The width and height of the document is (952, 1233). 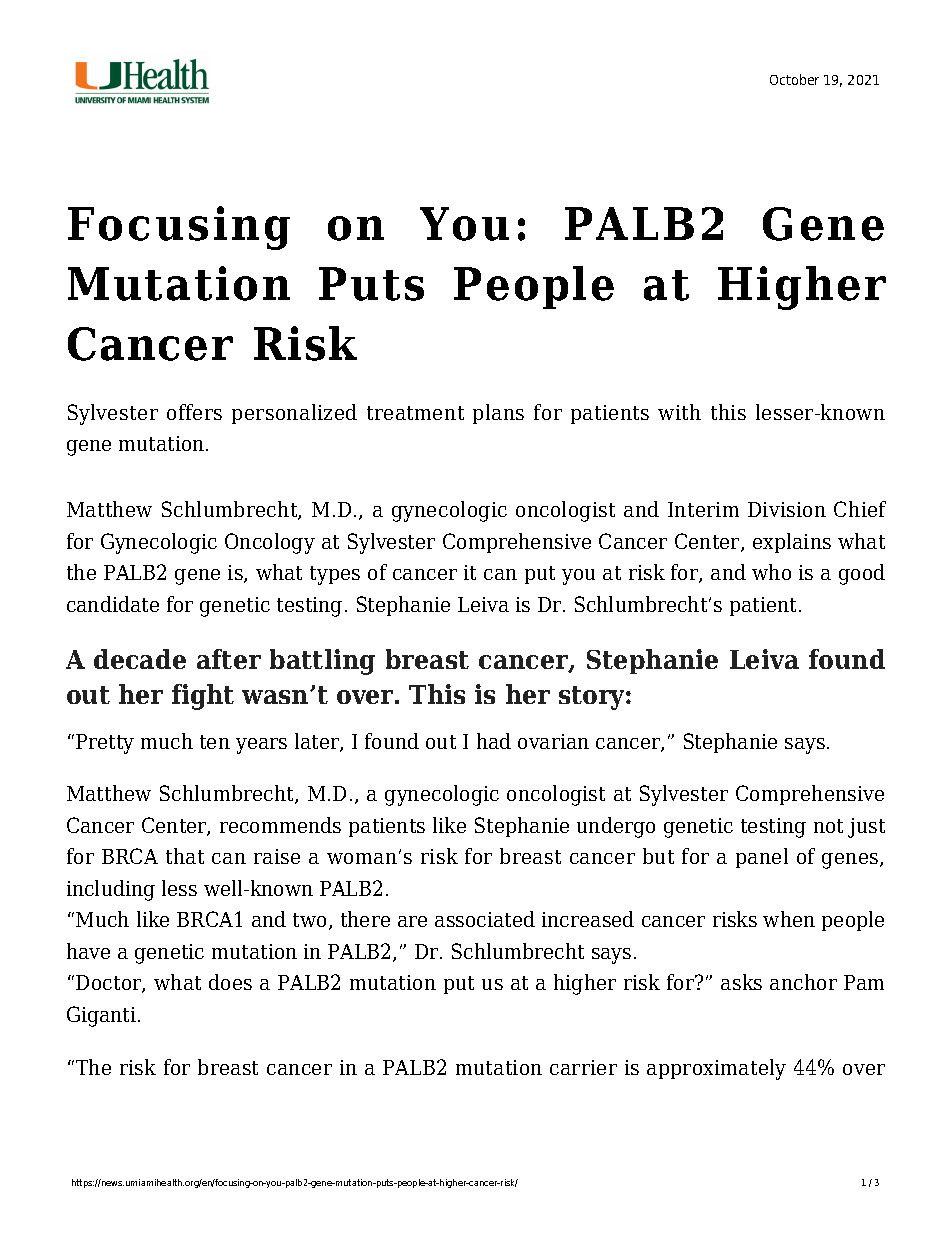 I want to click on offers, so click(x=194, y=412).
